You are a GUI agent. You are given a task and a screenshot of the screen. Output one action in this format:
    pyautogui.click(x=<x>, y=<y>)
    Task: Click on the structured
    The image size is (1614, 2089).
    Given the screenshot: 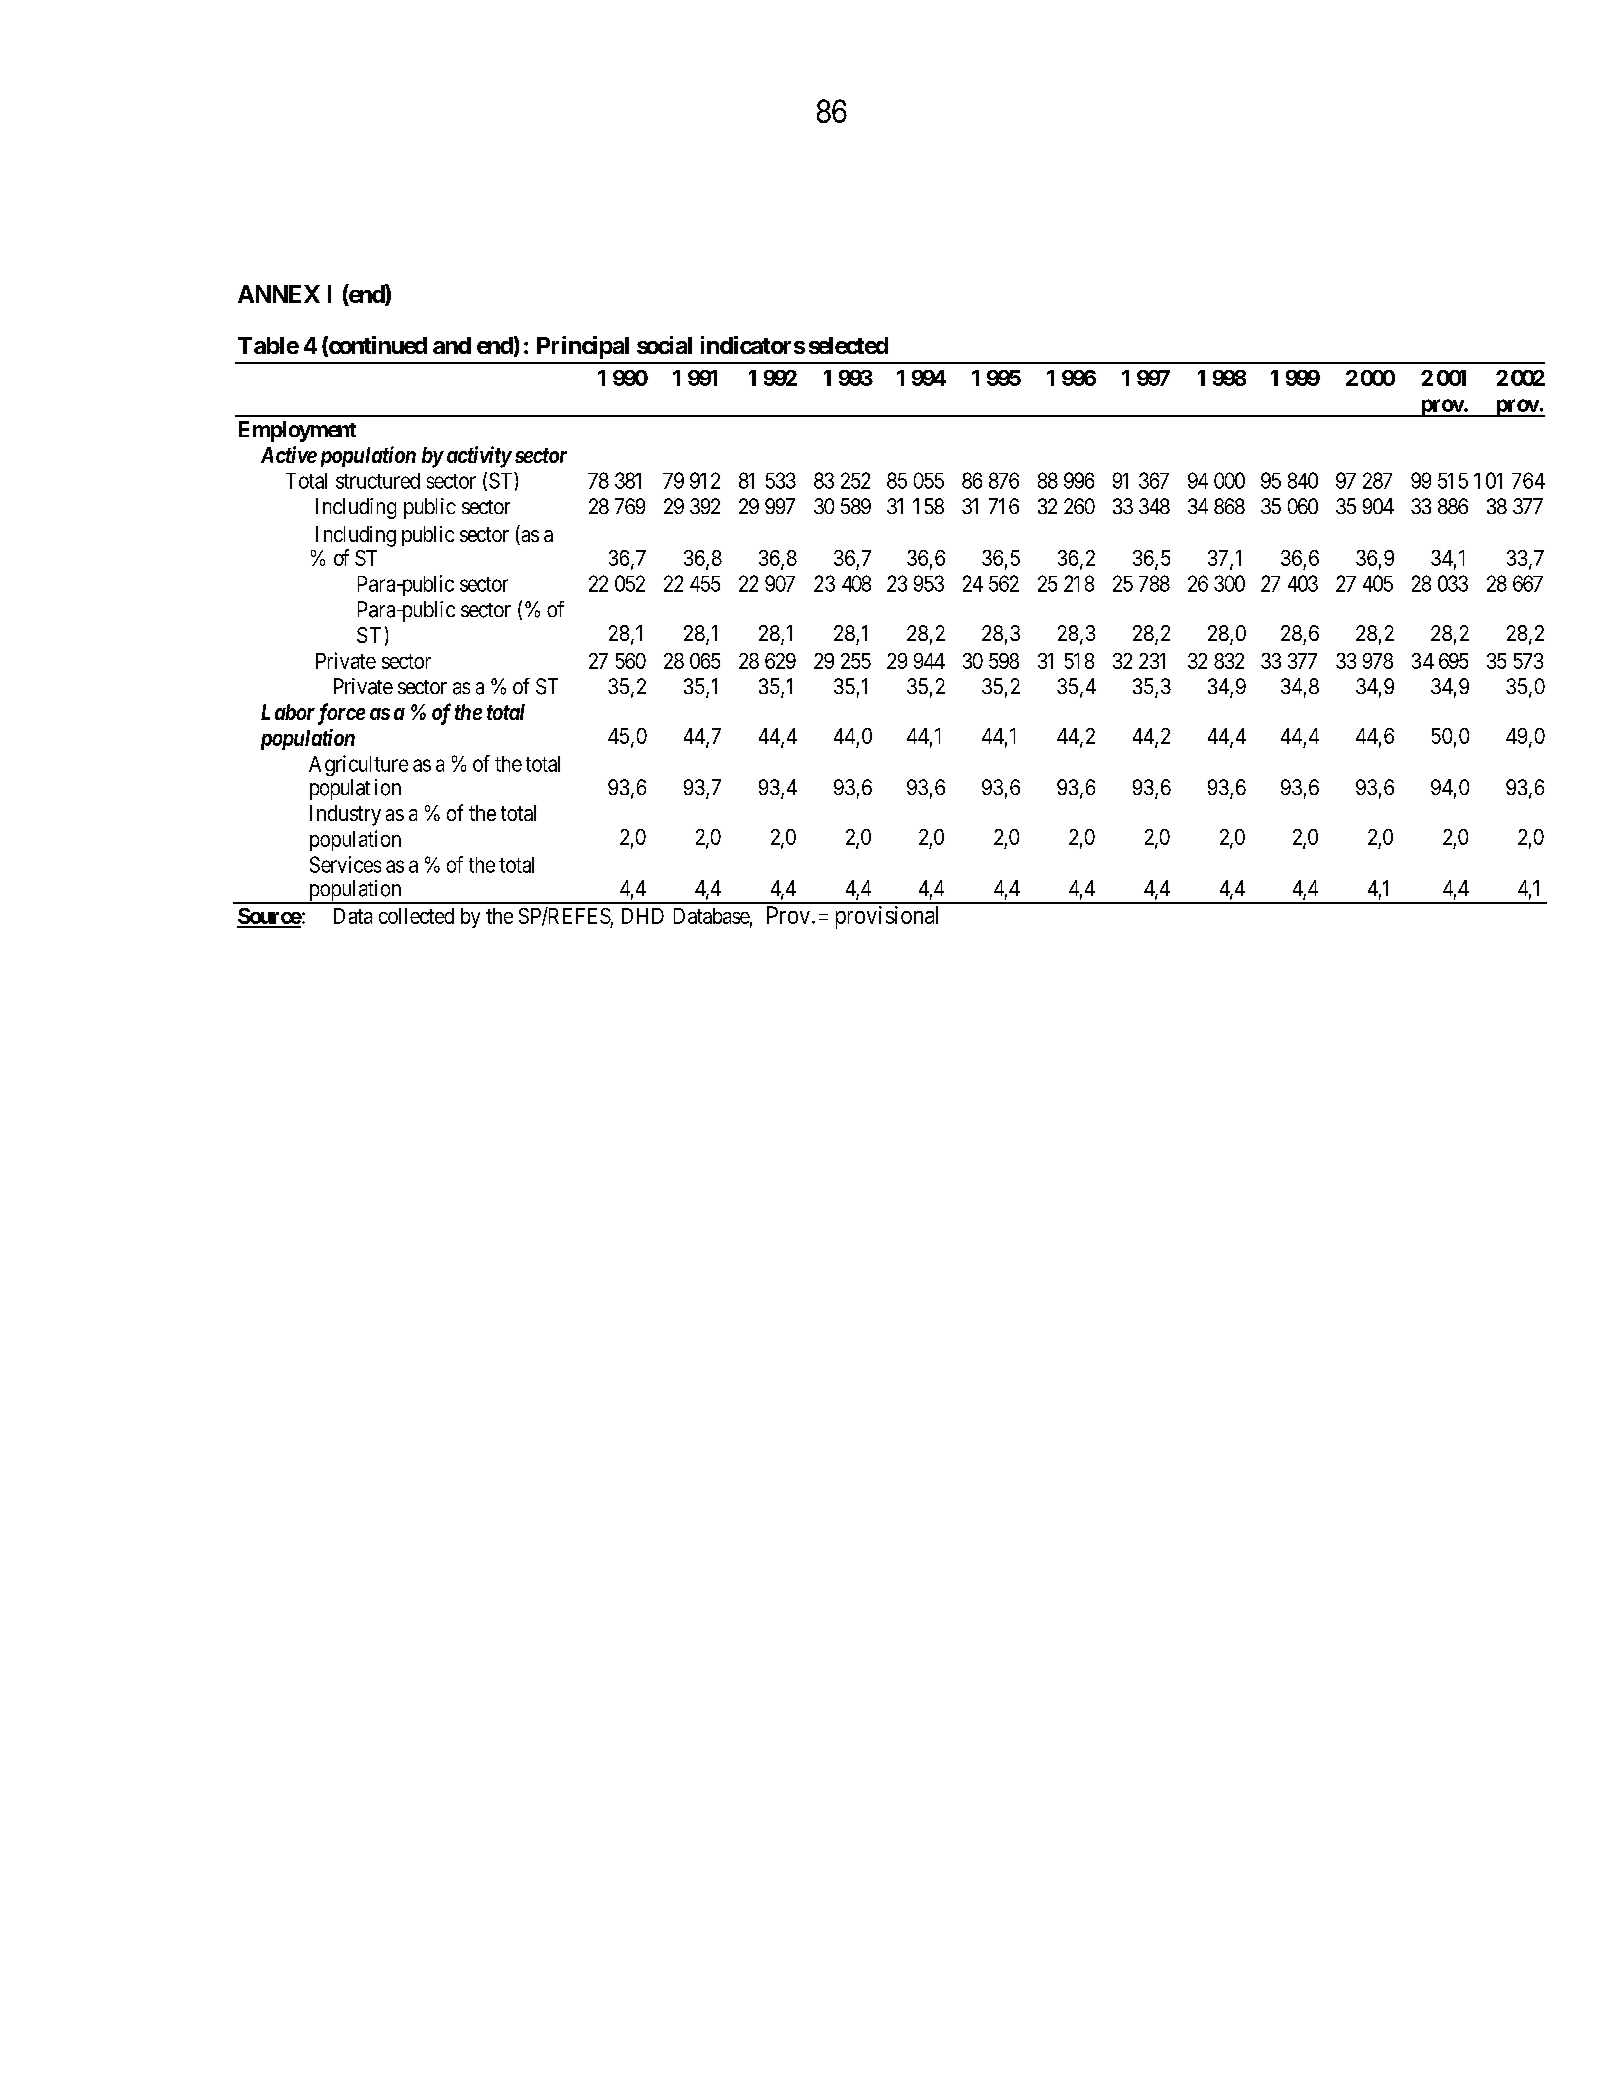 What is the action you would take?
    pyautogui.click(x=378, y=481)
